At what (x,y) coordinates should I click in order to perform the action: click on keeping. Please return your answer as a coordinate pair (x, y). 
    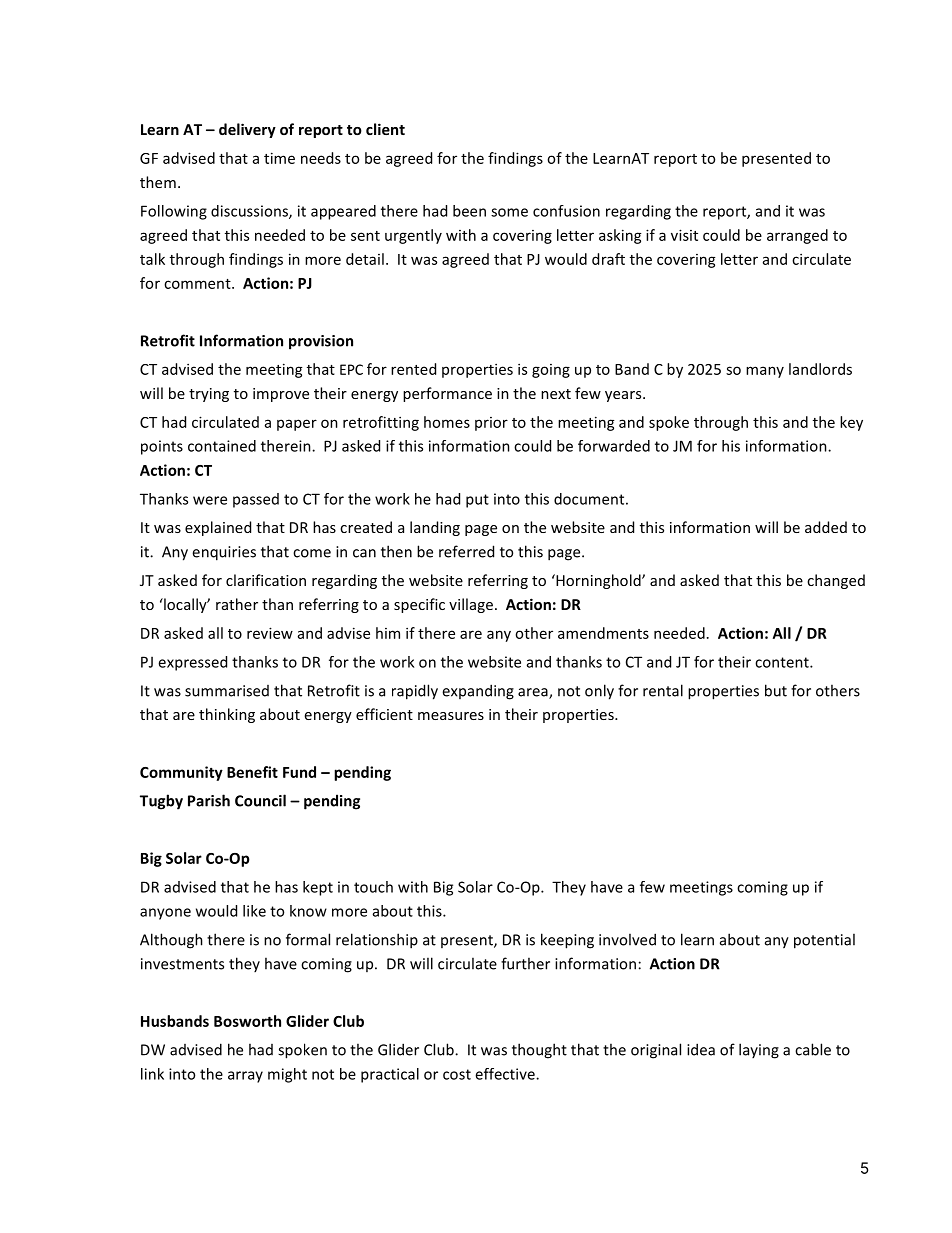
    Looking at the image, I should click on (567, 941).
